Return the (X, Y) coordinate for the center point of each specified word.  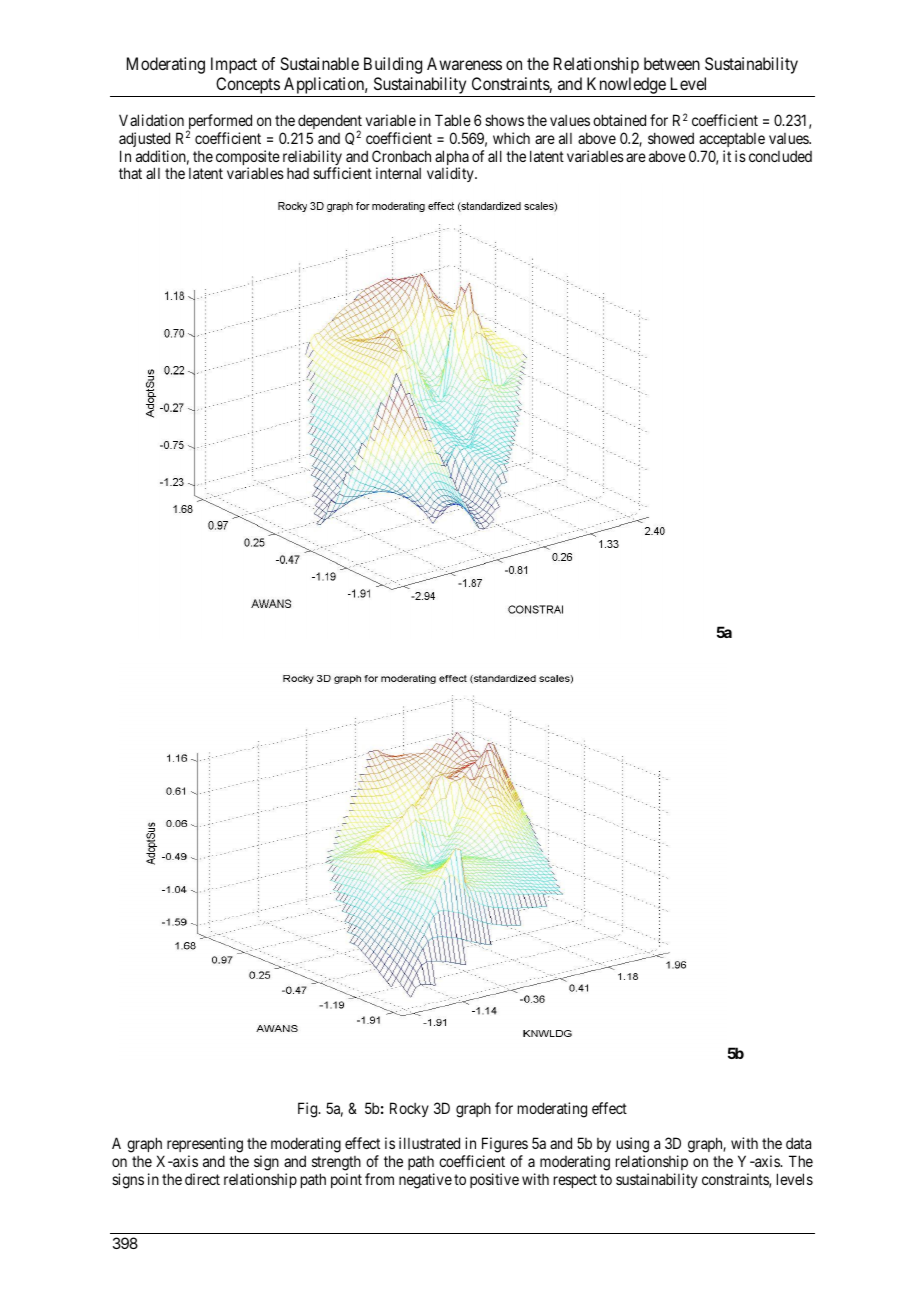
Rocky (409, 1109)
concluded (780, 156)
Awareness (464, 63)
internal (398, 173)
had (298, 173)
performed (219, 123)
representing (205, 1146)
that (130, 173)
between (672, 63)
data (798, 1143)
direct (202, 1179)
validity (451, 174)
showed (671, 138)
